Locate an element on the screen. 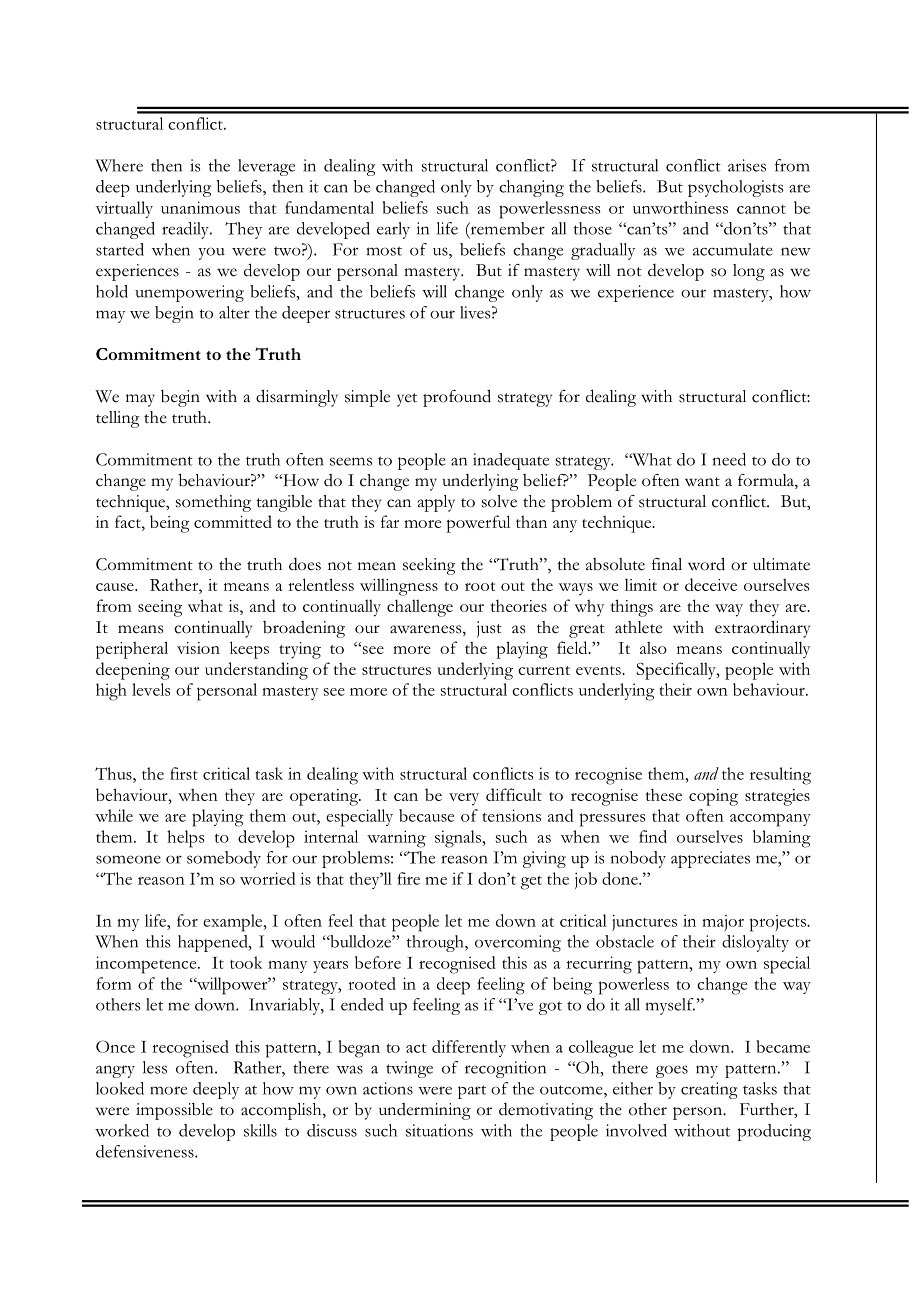  situations is located at coordinates (439, 1130).
